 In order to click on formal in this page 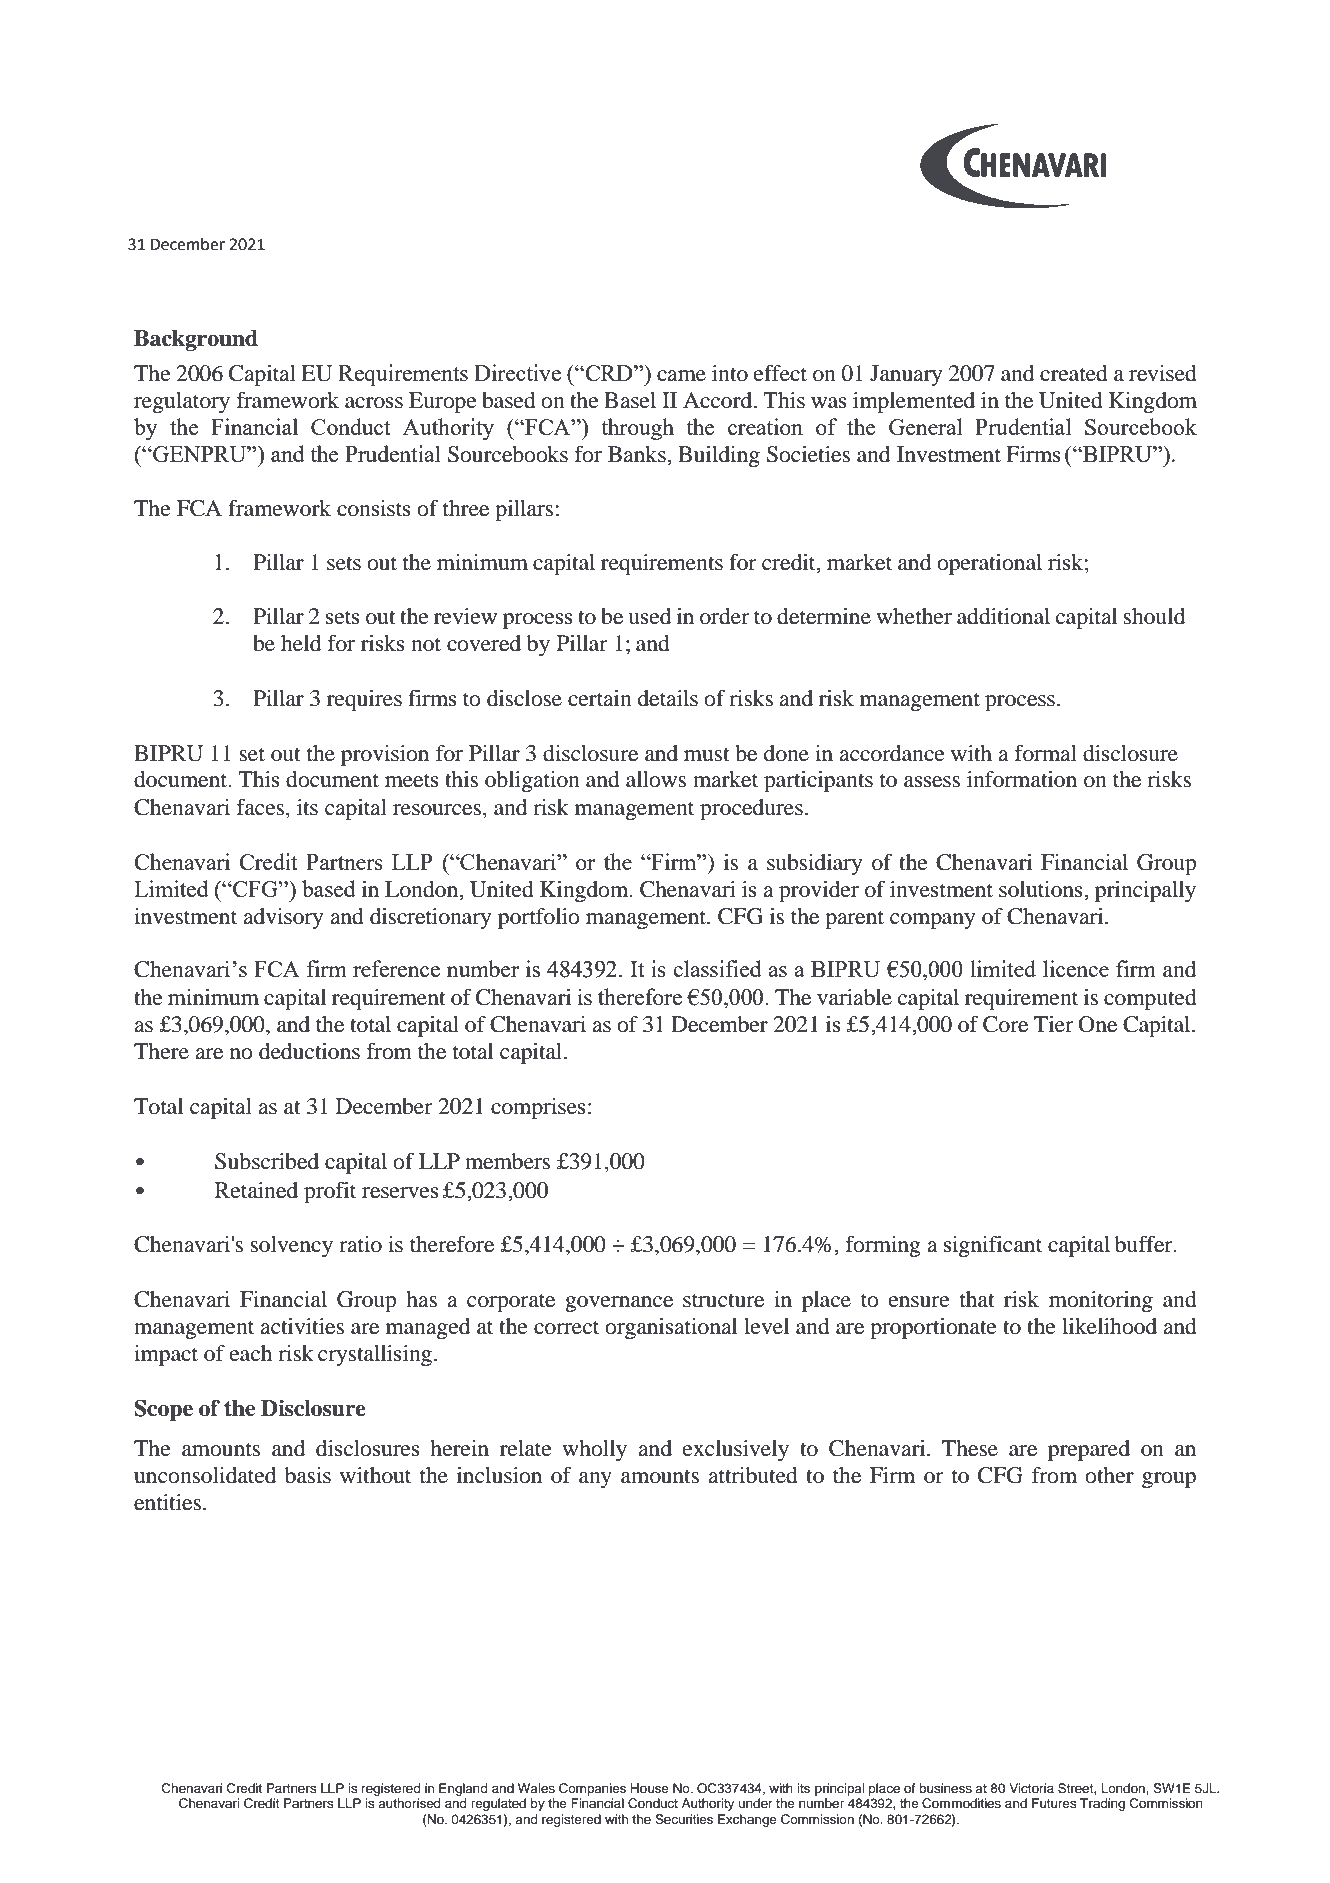, I will do `click(1046, 753)`.
